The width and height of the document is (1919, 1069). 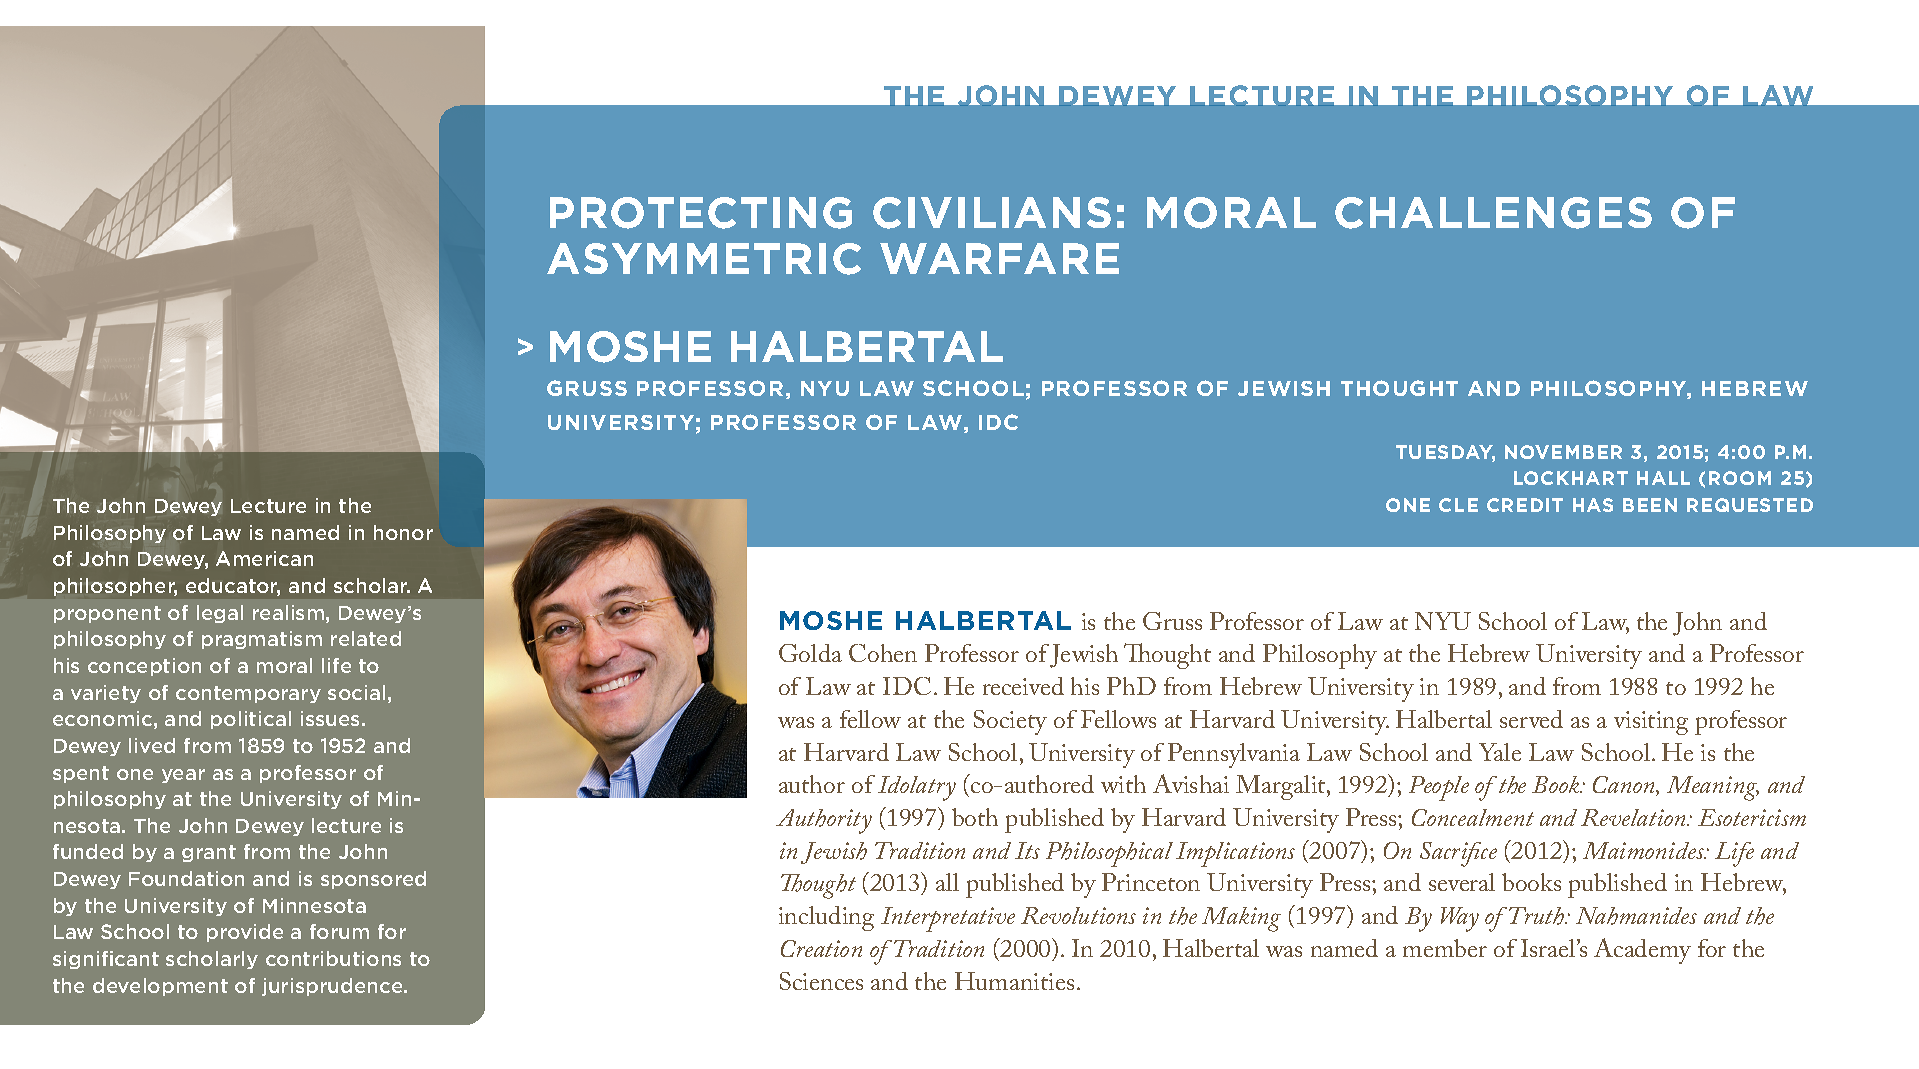 I want to click on CIVILIANS, so click(x=992, y=213).
